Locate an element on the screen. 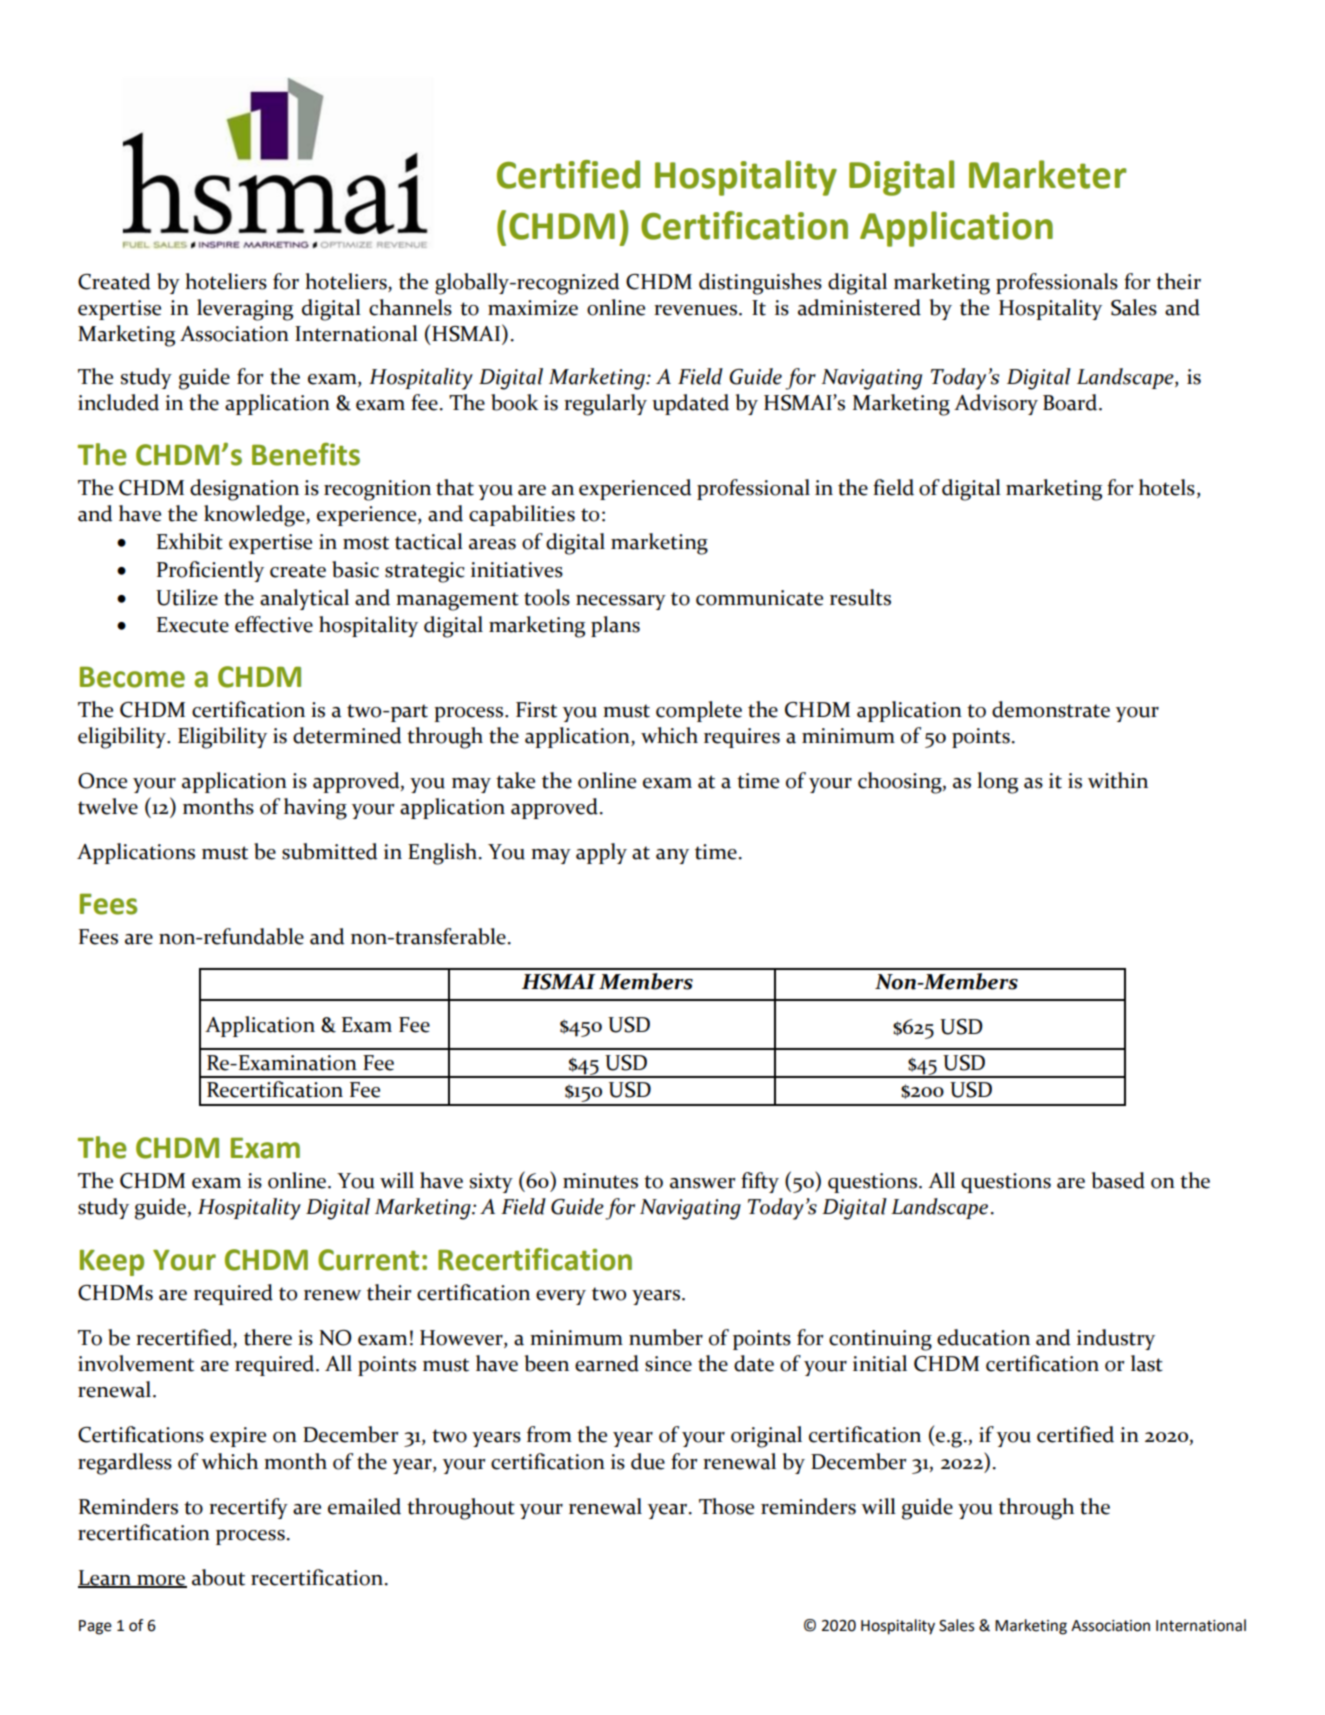 This screenshot has height=1715, width=1325. about is located at coordinates (218, 1577).
